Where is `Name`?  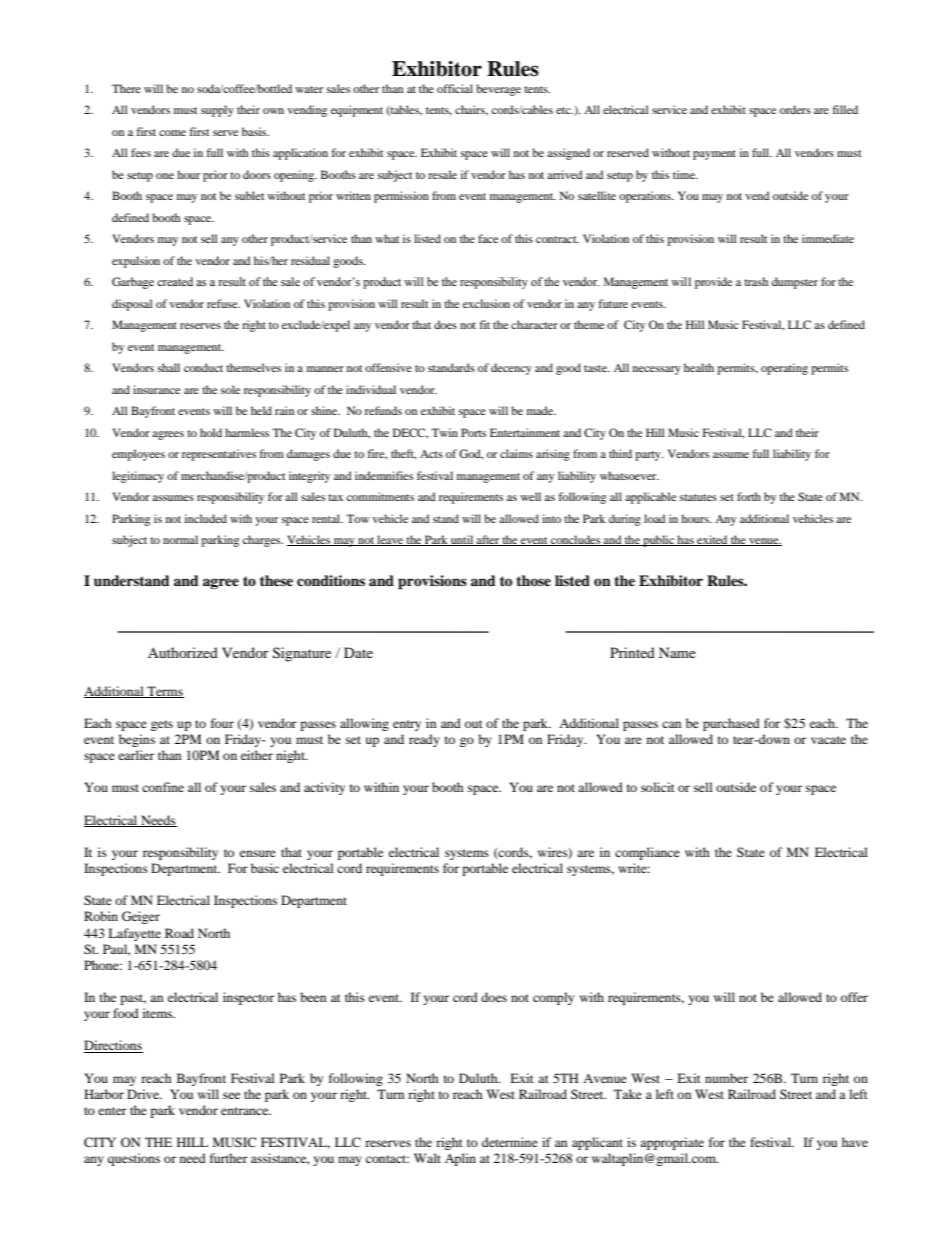 Name is located at coordinates (677, 652).
